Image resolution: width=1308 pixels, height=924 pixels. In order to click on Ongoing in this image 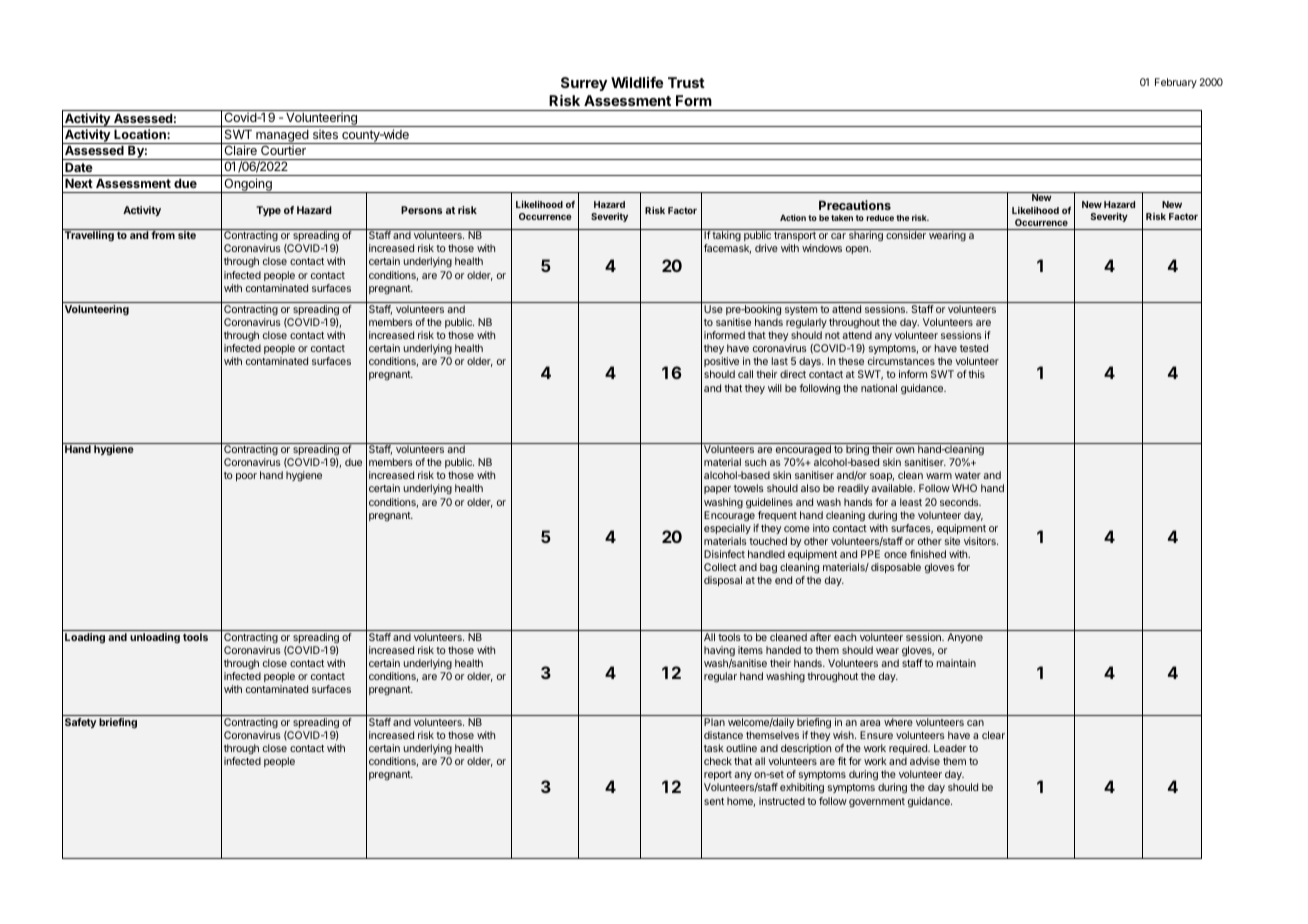, I will do `click(248, 185)`.
